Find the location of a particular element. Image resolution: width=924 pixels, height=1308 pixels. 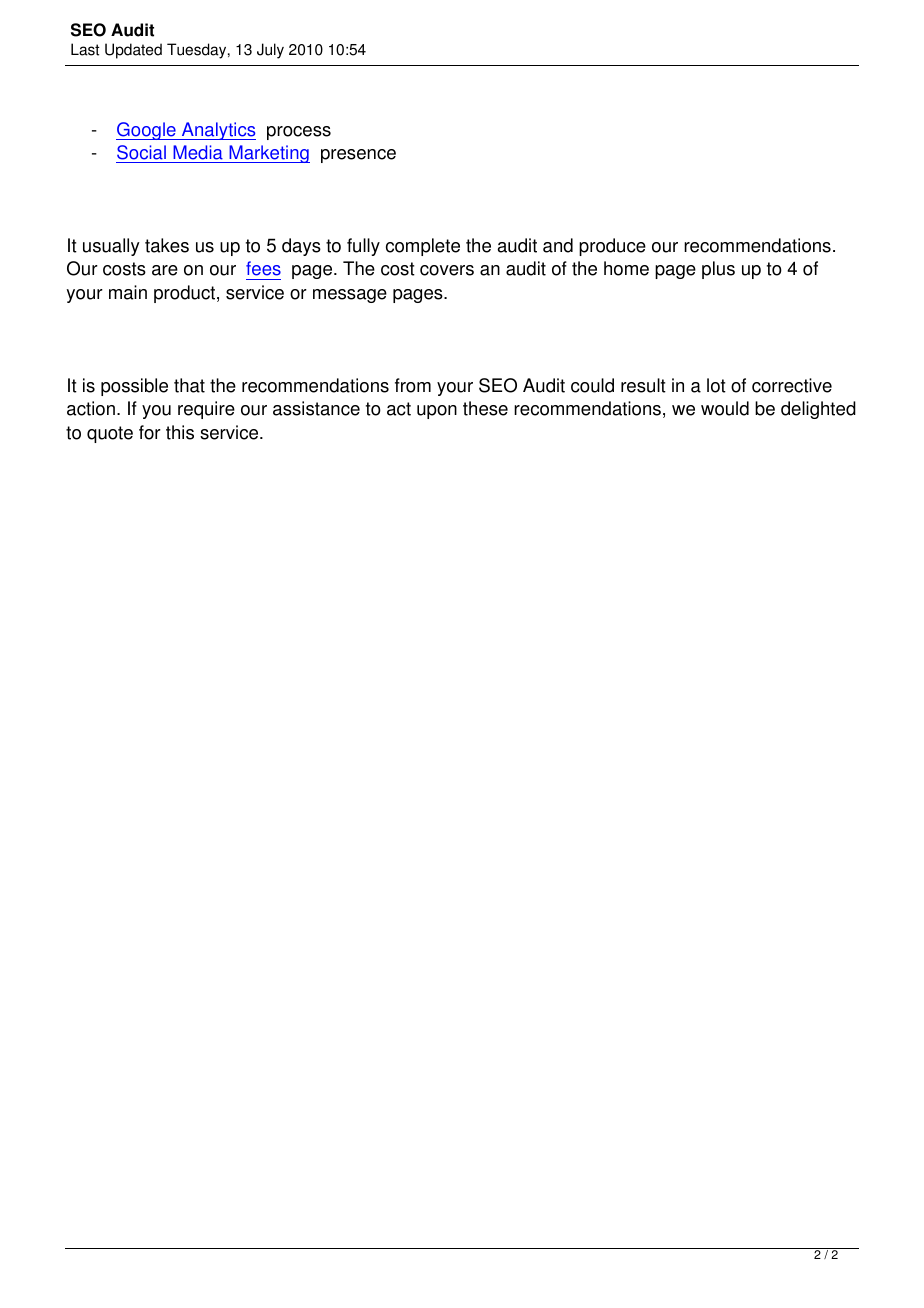

this is located at coordinates (180, 432).
